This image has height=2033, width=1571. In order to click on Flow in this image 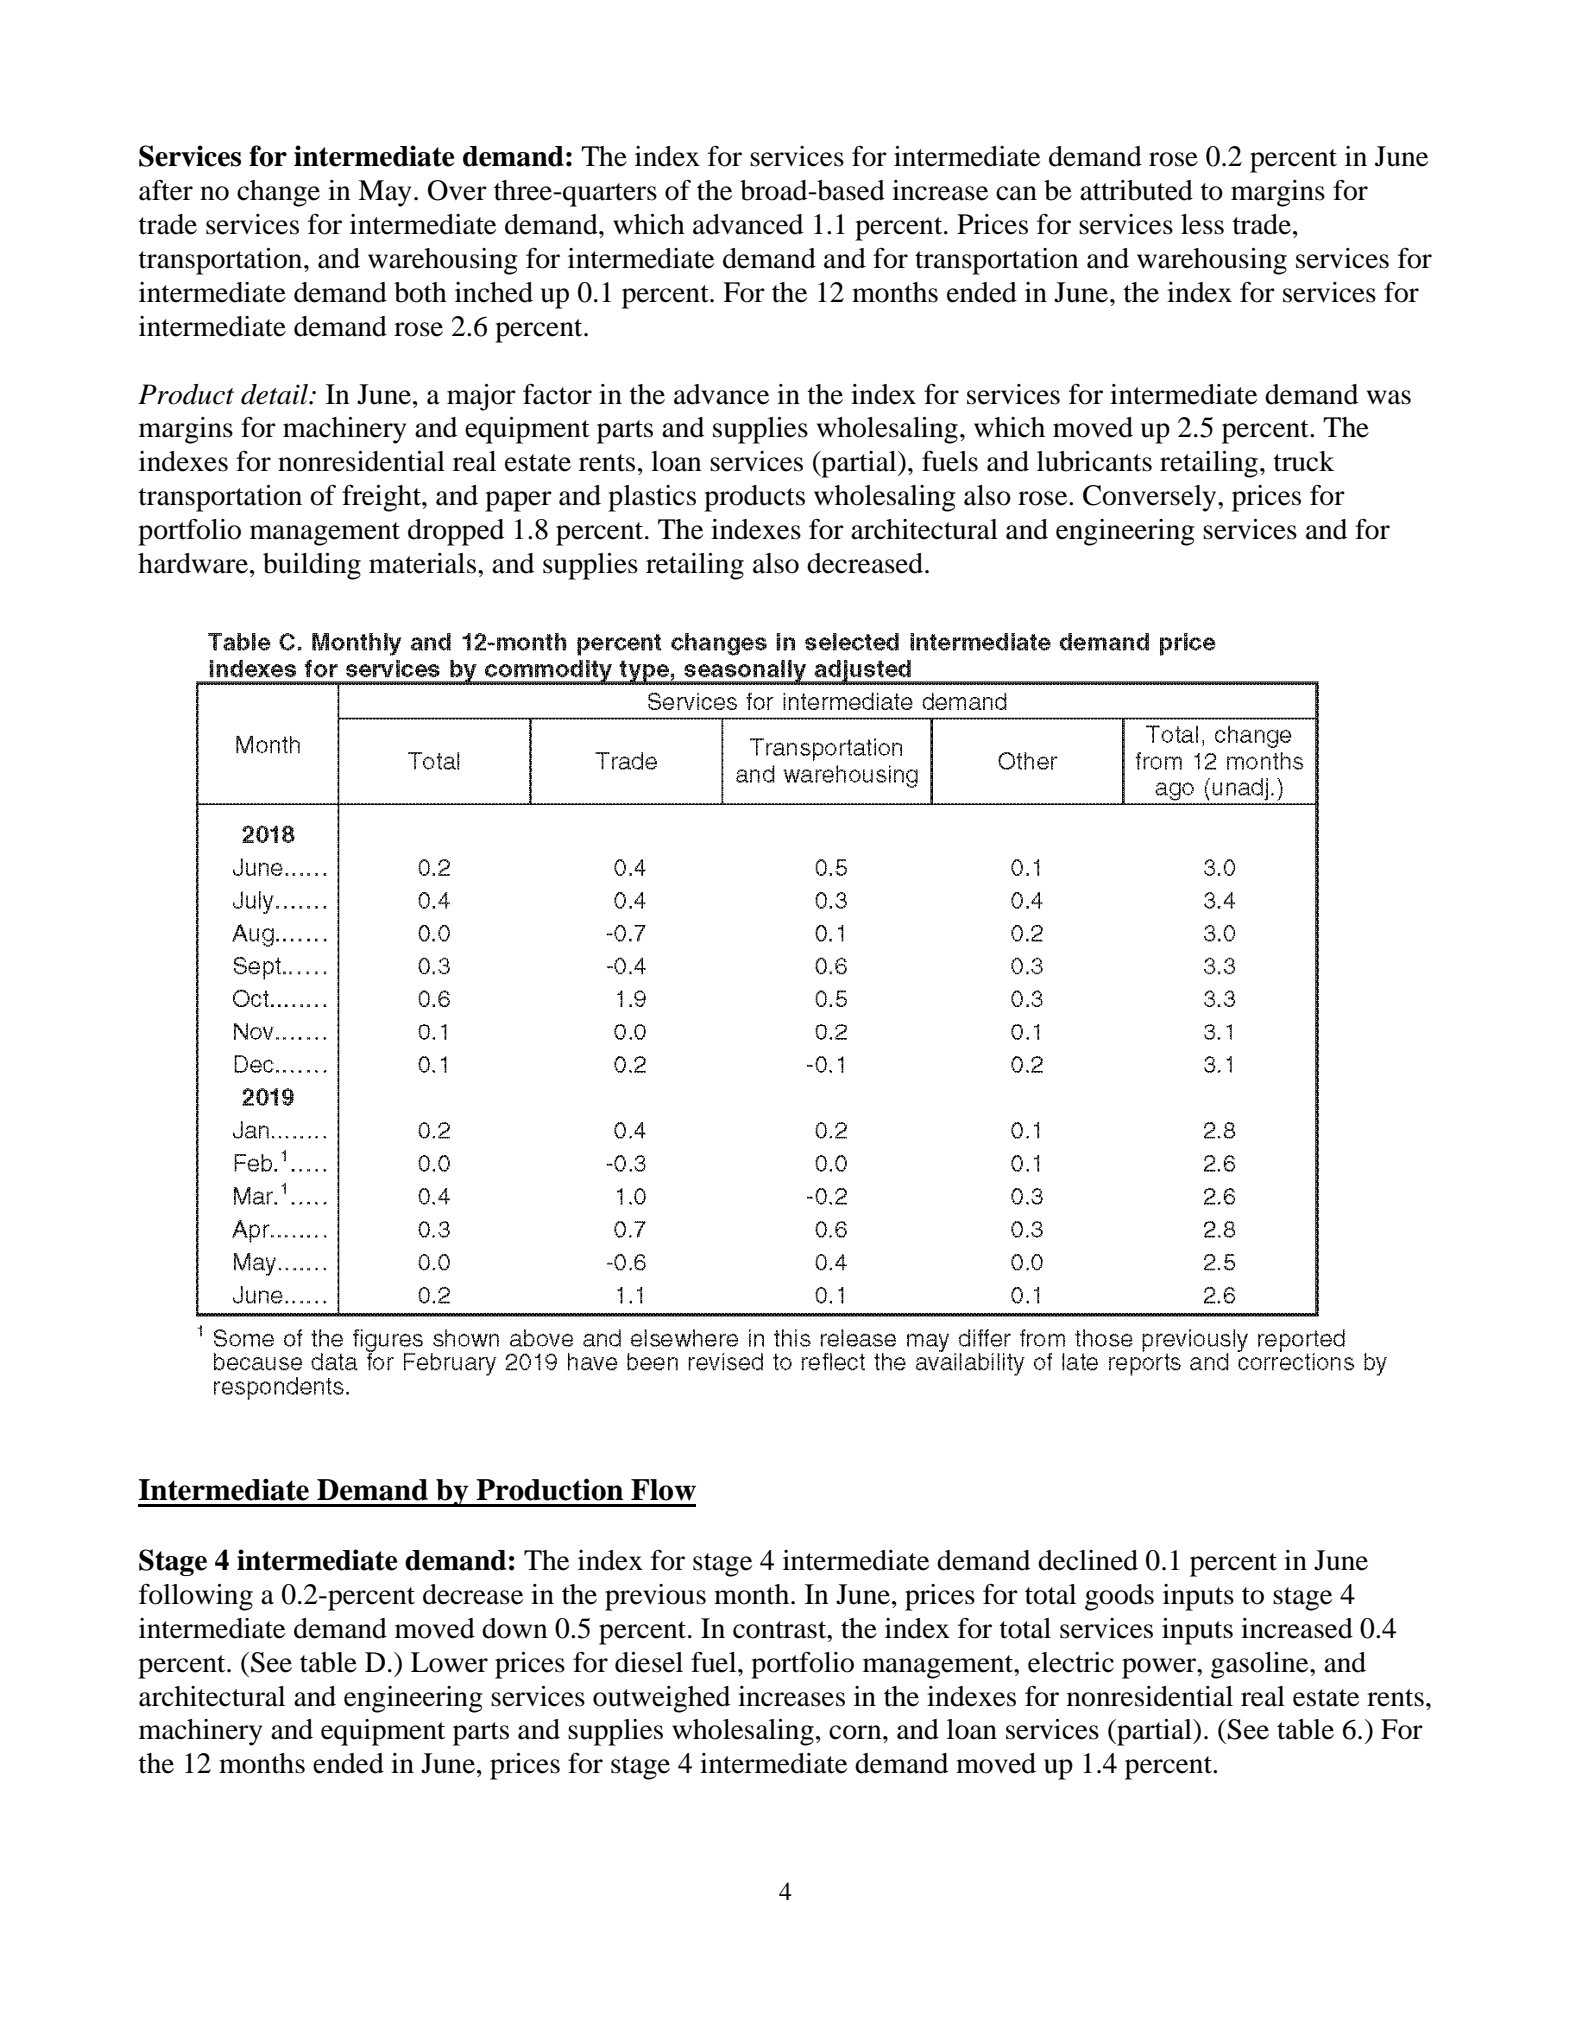, I will do `click(663, 1490)`.
